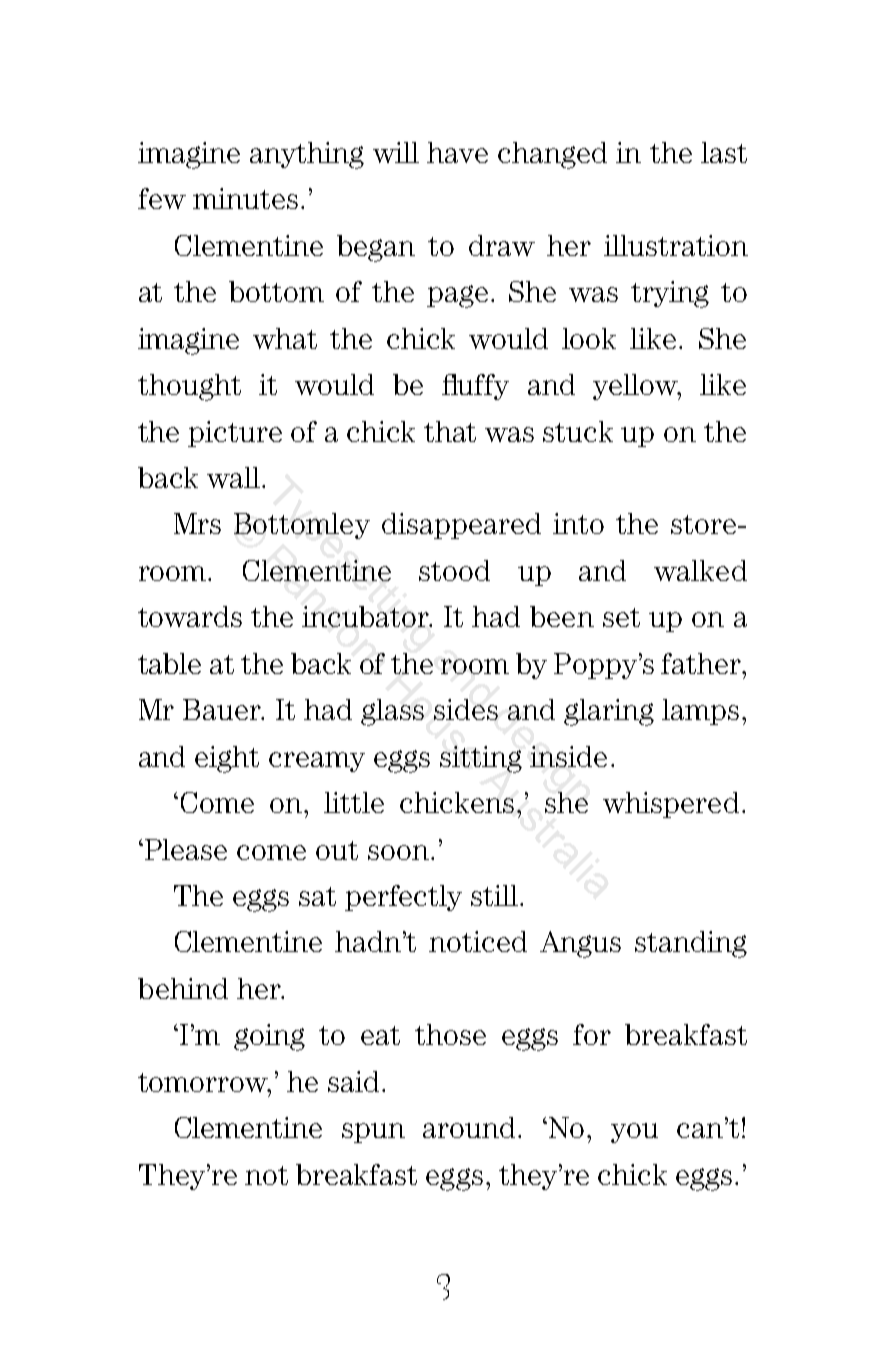 This screenshot has width=886, height=1372. I want to click on last, so click(724, 152).
